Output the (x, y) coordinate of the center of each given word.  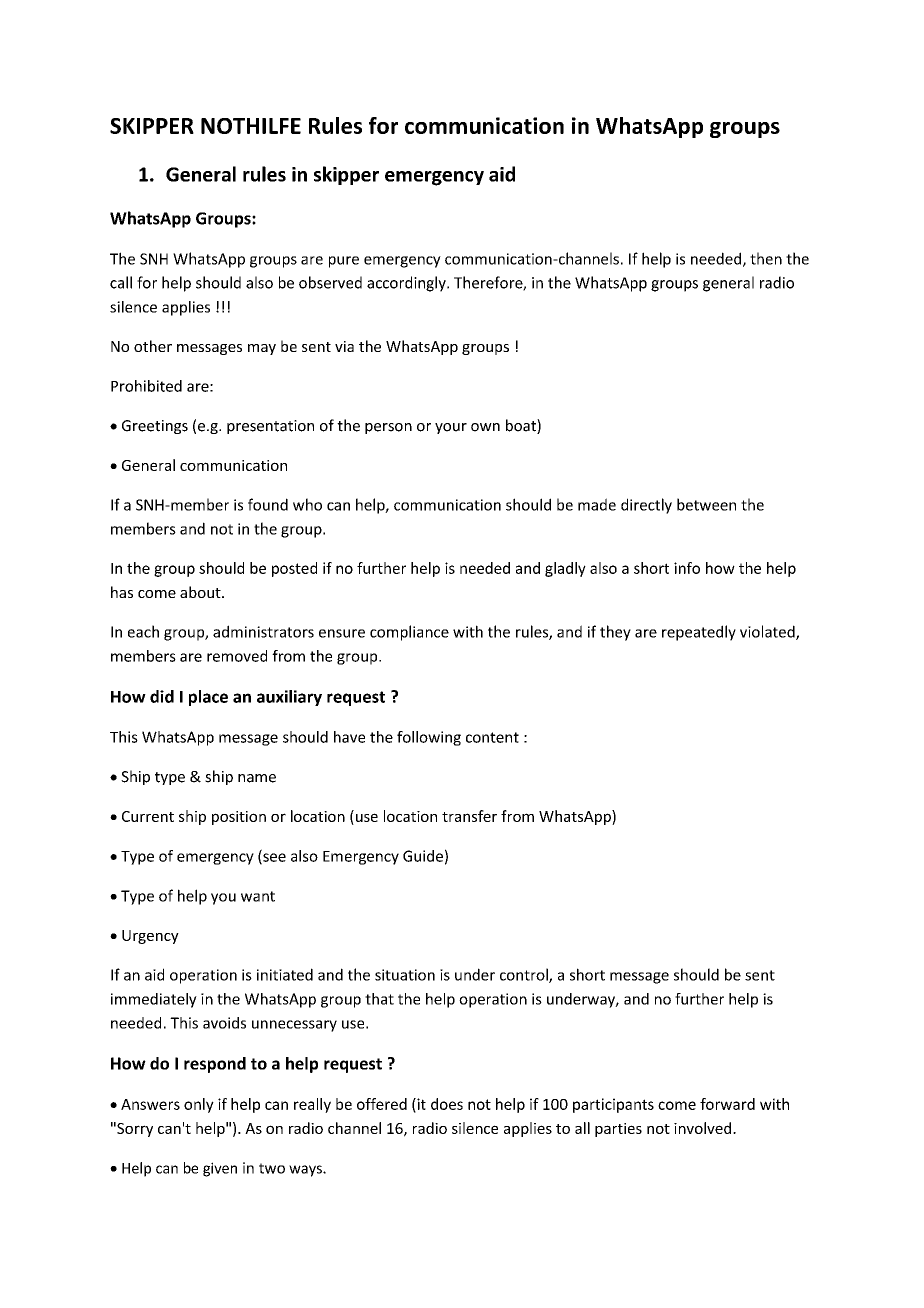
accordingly (407, 284)
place (208, 698)
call (121, 282)
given (220, 1169)
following (429, 738)
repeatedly (699, 633)
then (766, 258)
